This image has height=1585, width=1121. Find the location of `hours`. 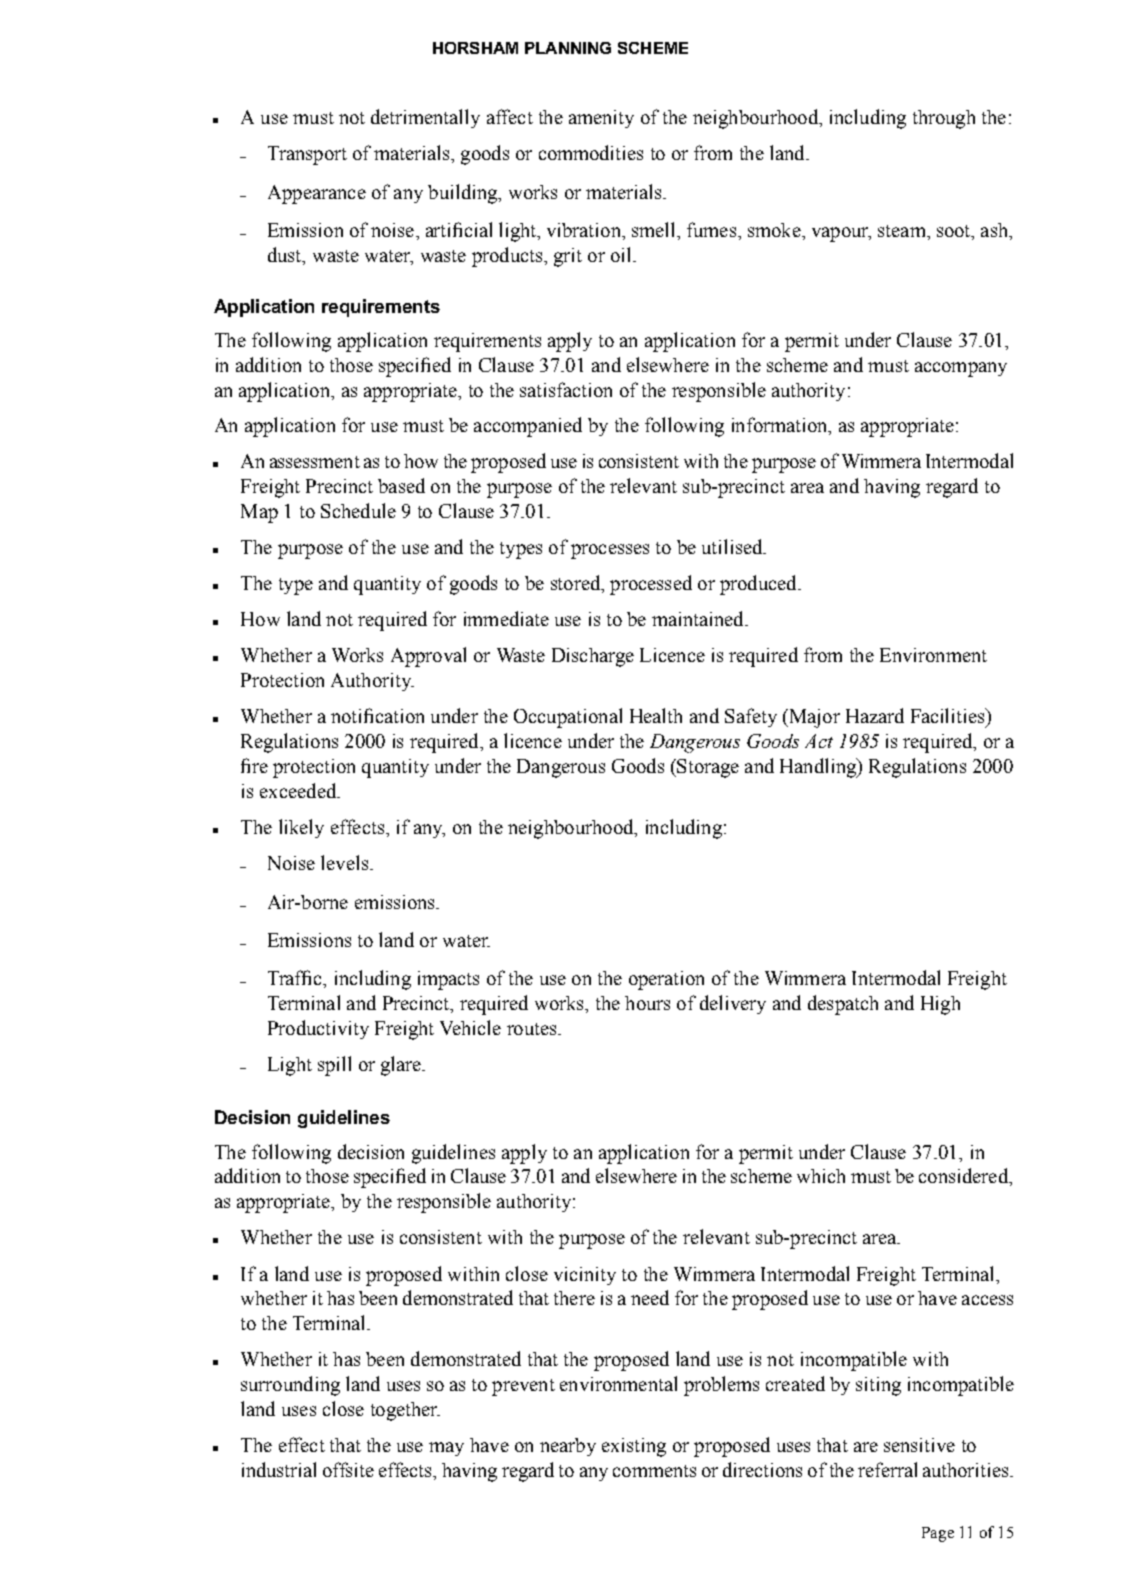

hours is located at coordinates (647, 1003).
